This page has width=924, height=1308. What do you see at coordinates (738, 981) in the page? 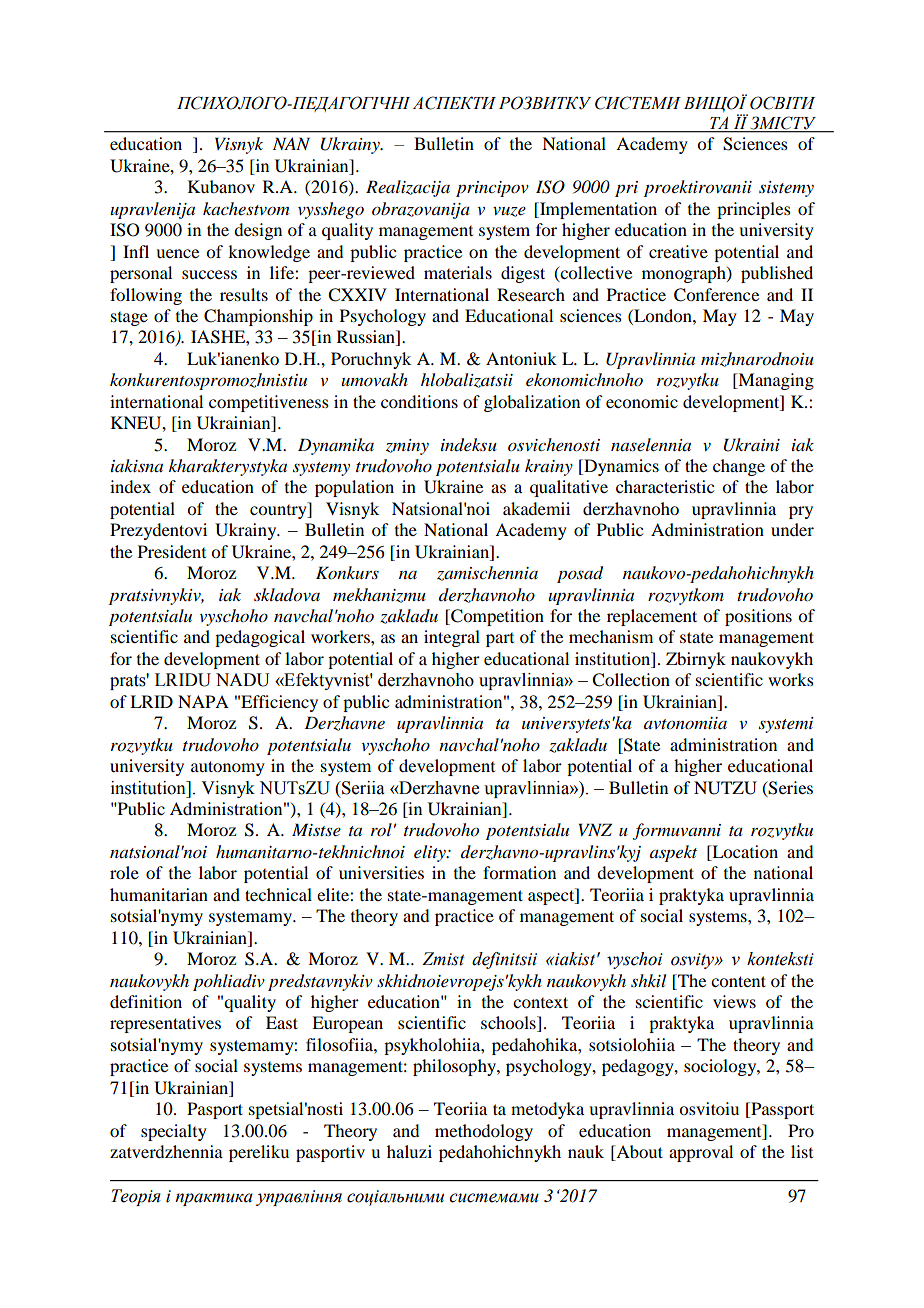
I see `content` at bounding box center [738, 981].
